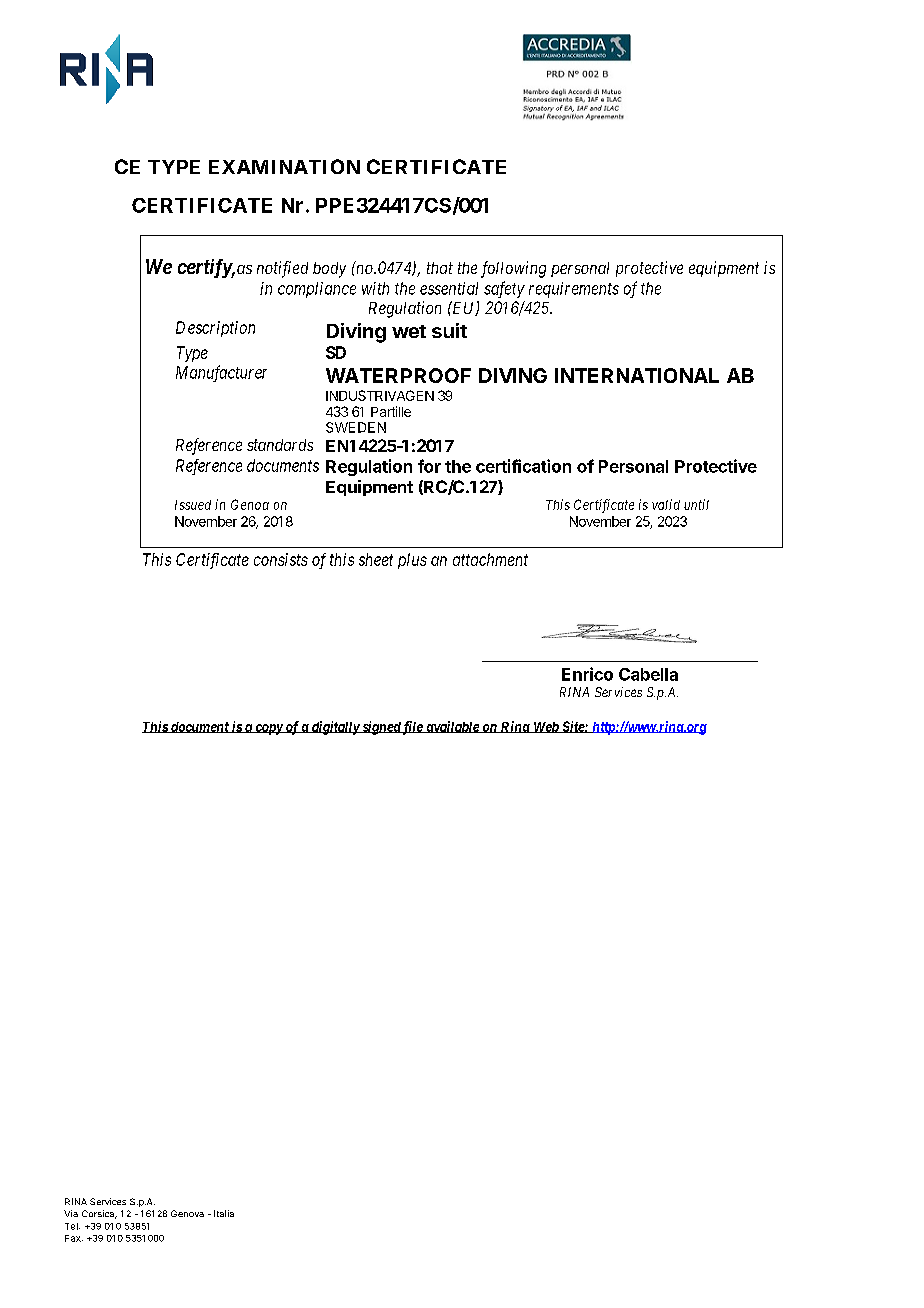 The height and width of the screenshot is (1308, 924). Describe the element at coordinates (268, 729) in the screenshot. I see `copy` at that location.
